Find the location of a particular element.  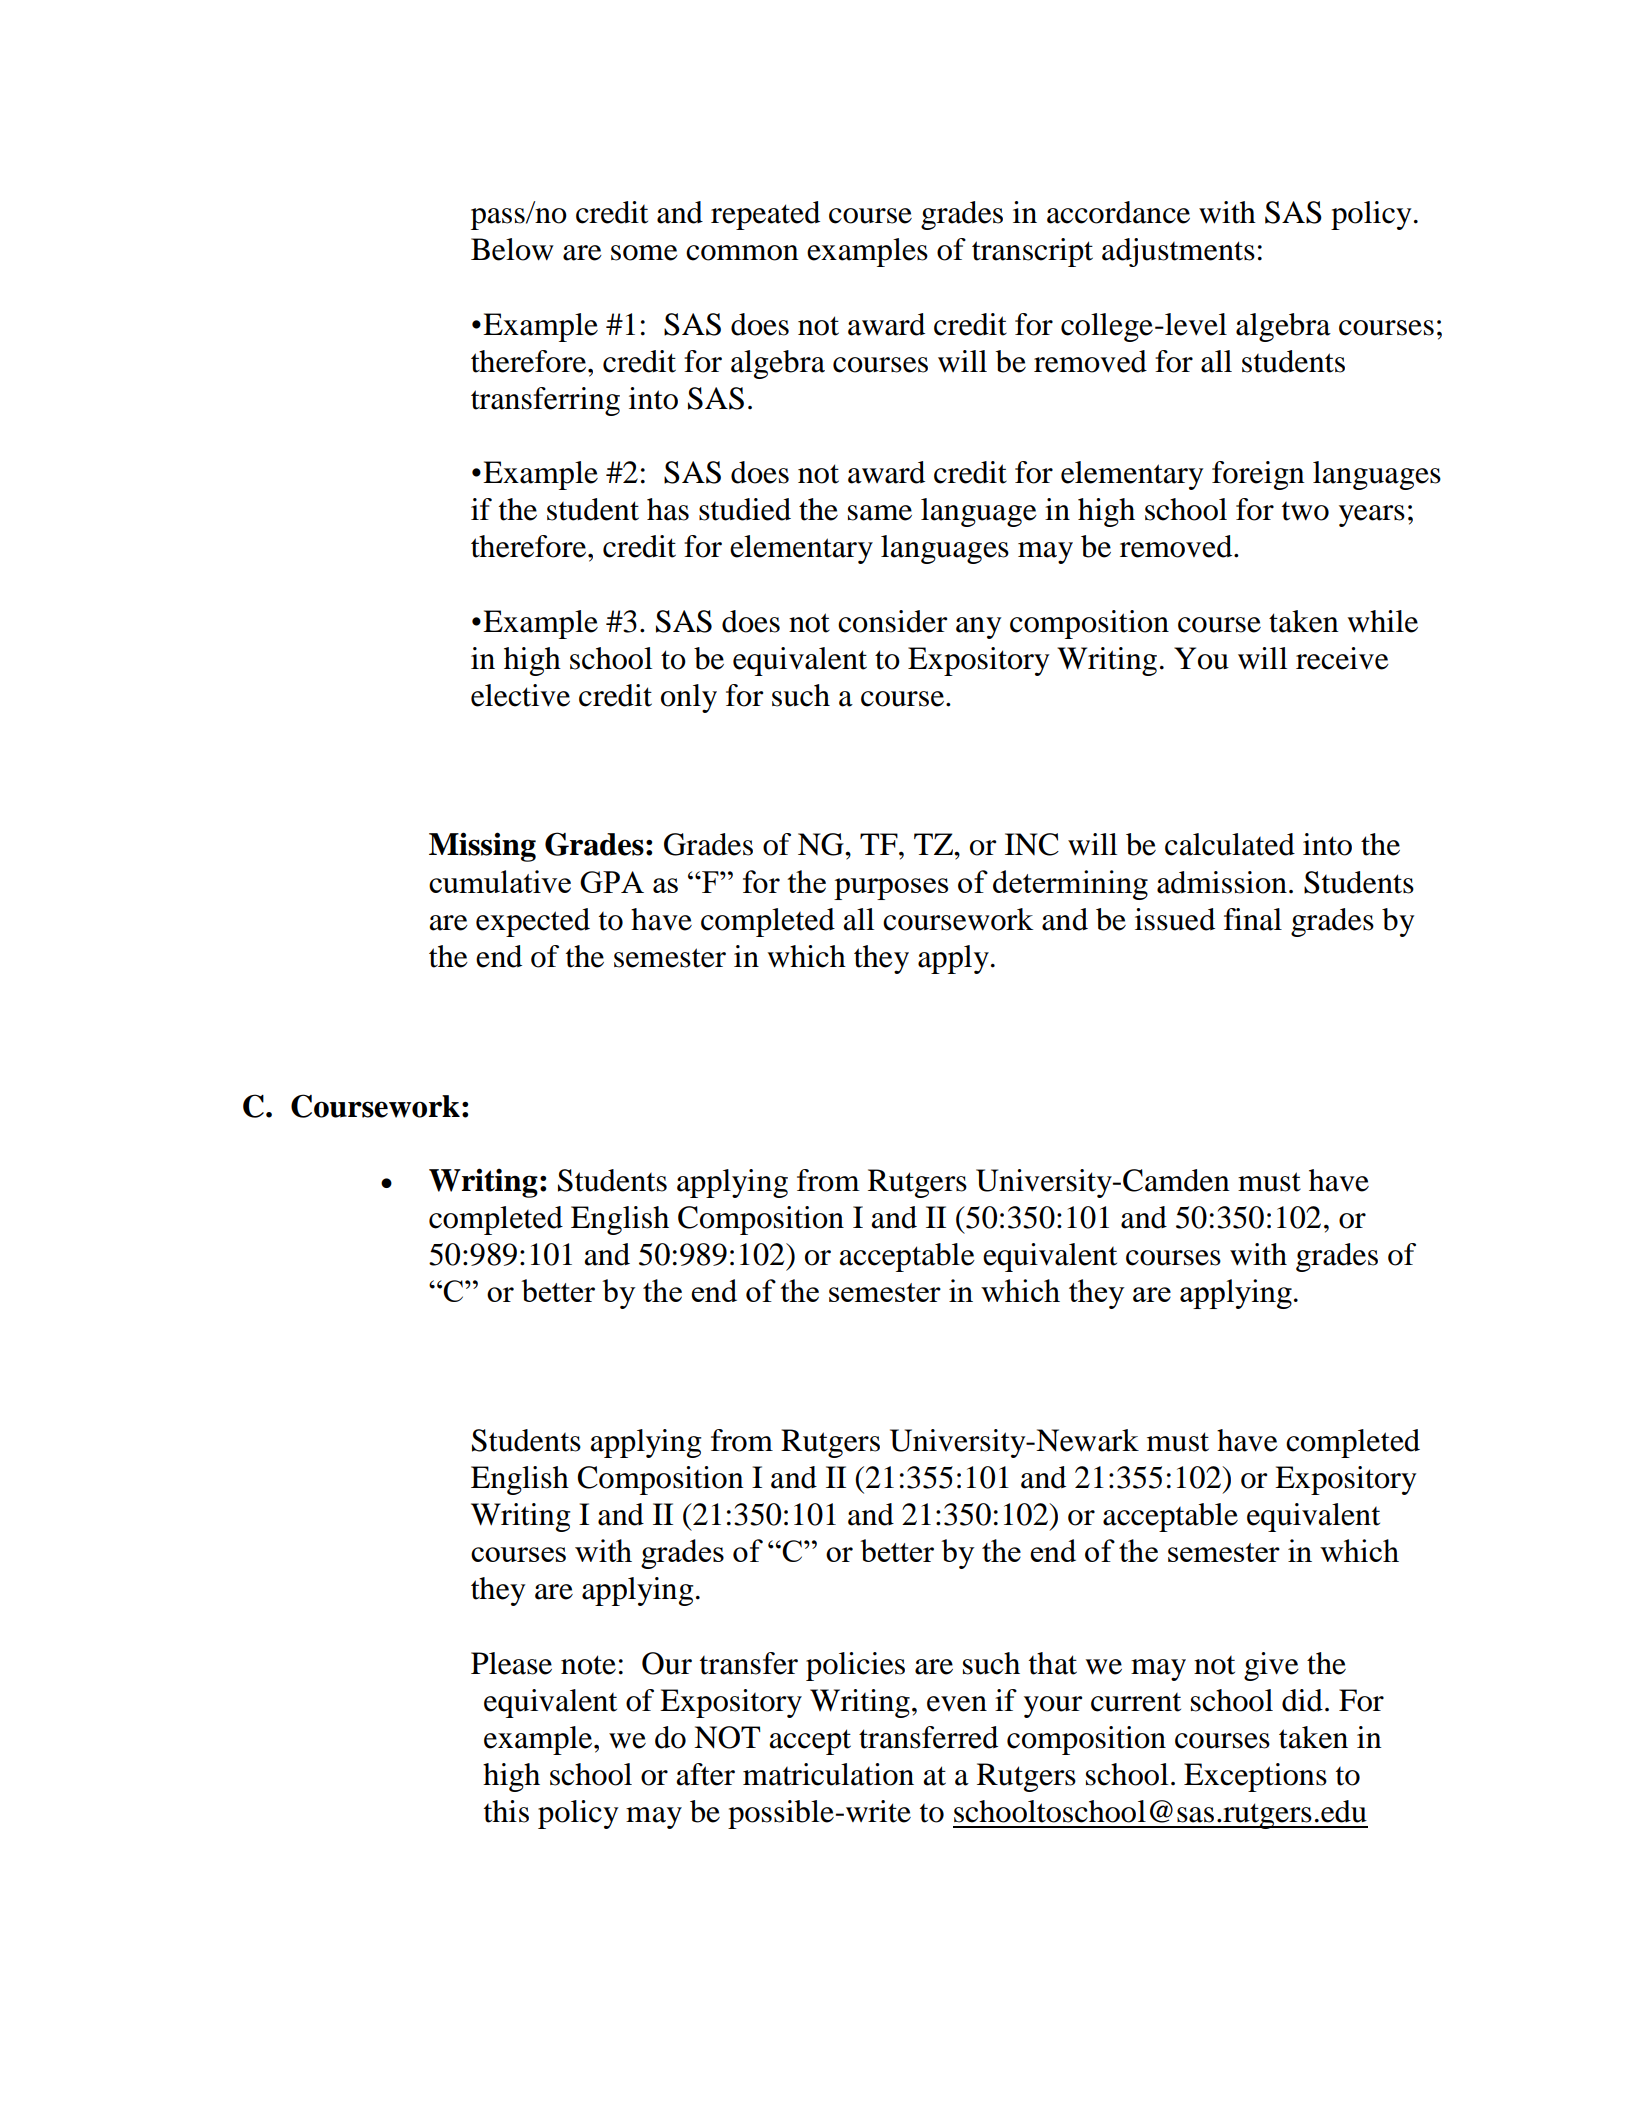

purposes is located at coordinates (891, 889).
